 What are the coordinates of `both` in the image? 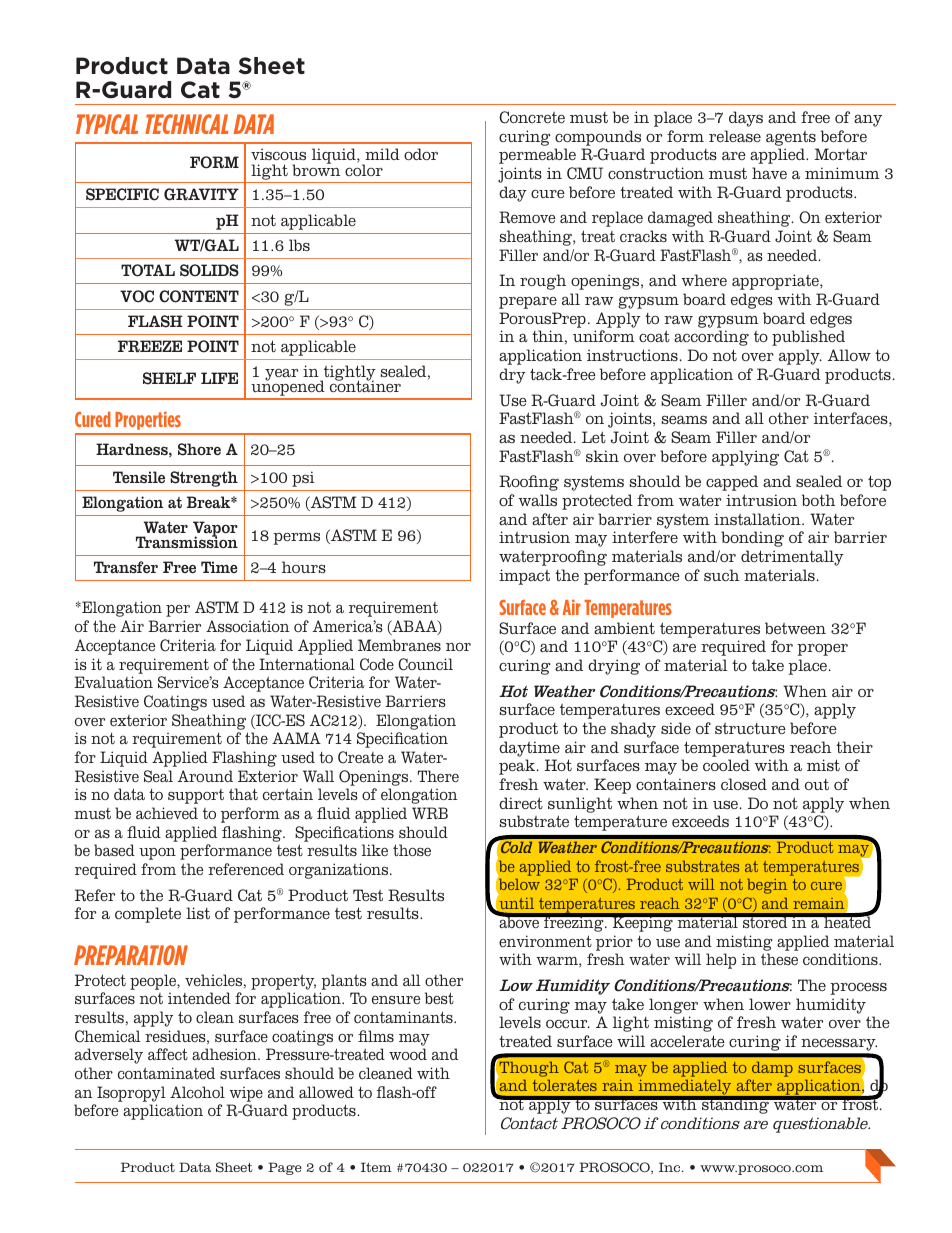 It's located at (818, 500).
